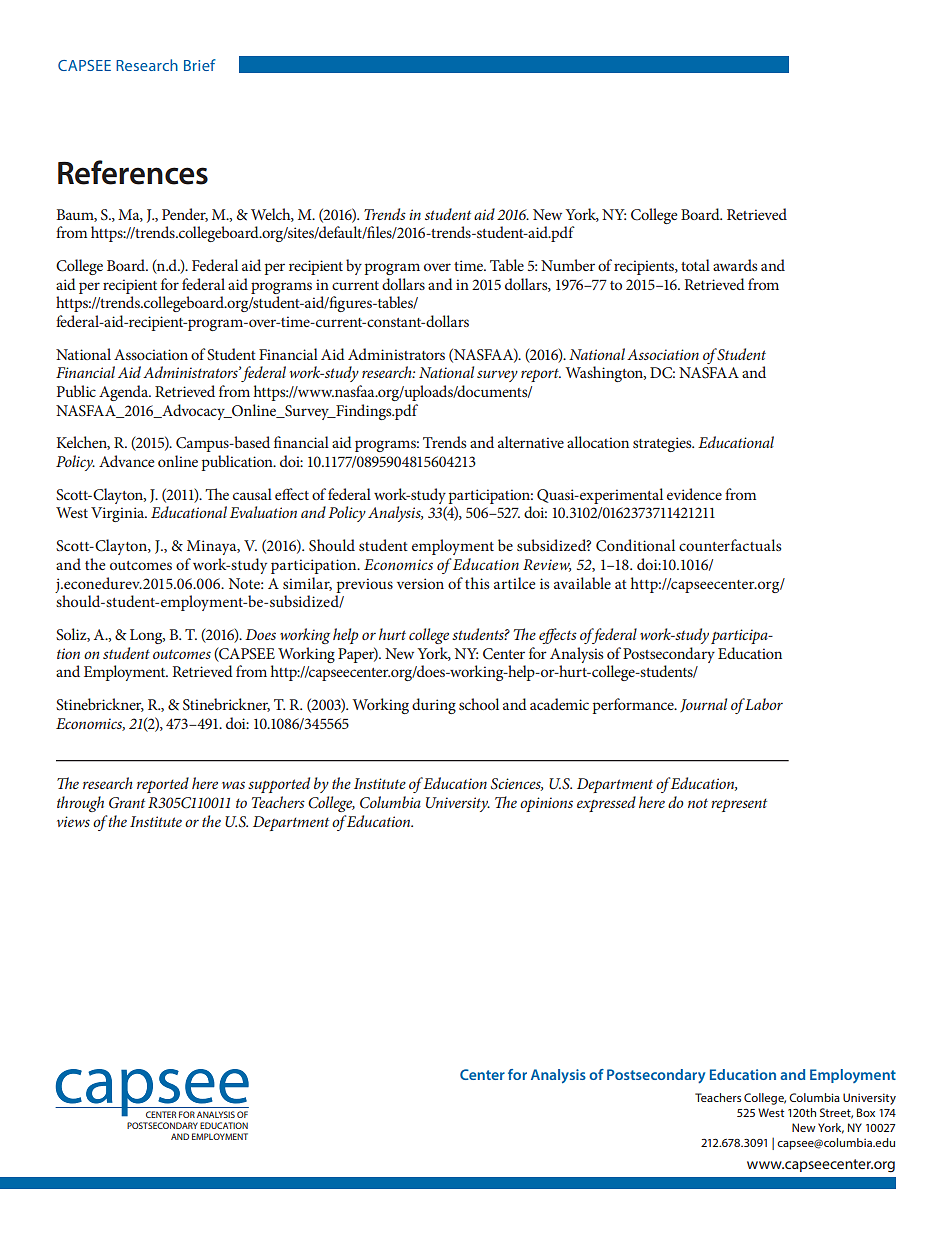 The width and height of the document is (952, 1233). Describe the element at coordinates (739, 805) in the document. I see `represent` at that location.
